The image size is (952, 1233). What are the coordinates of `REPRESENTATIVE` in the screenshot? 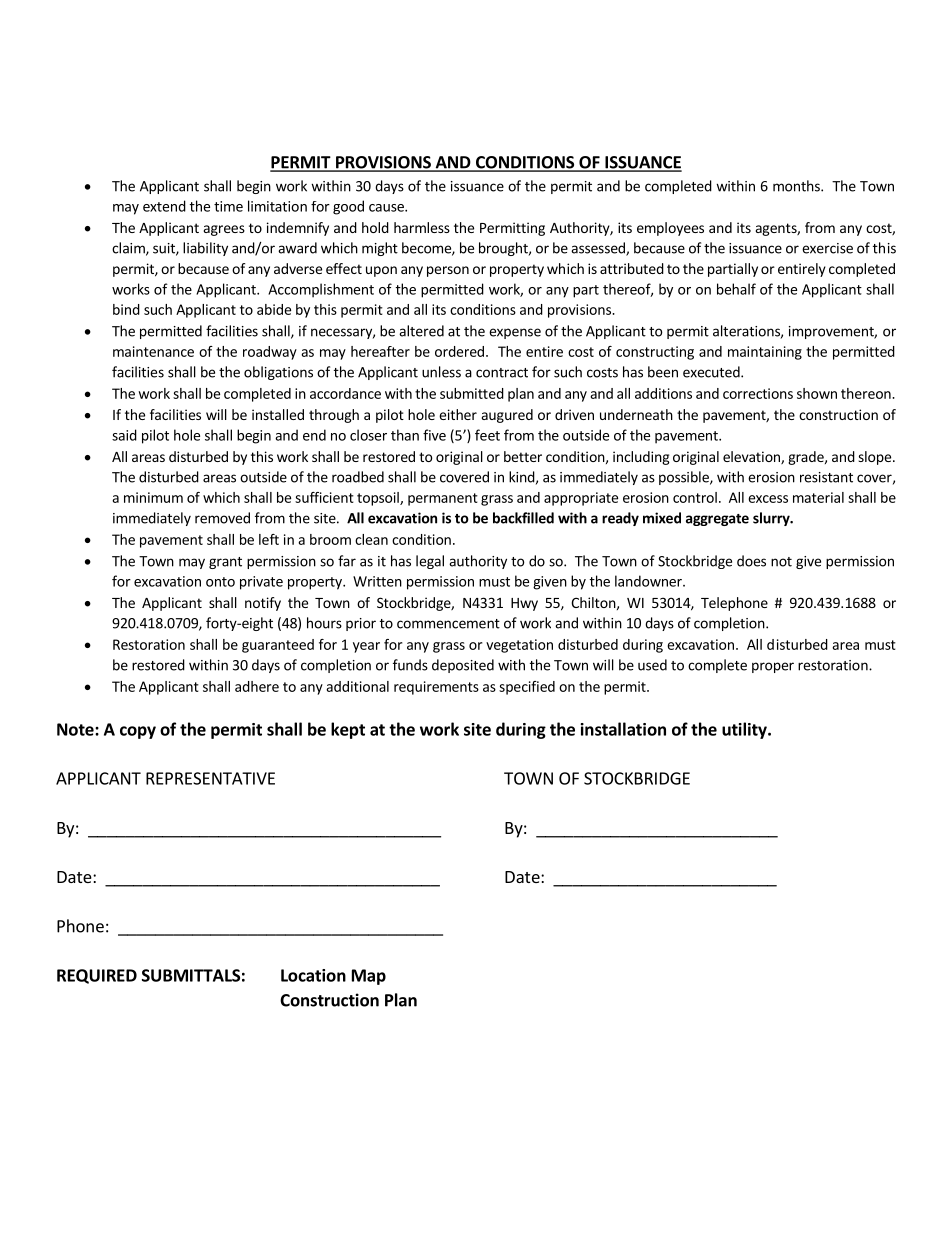 It's located at (210, 778).
